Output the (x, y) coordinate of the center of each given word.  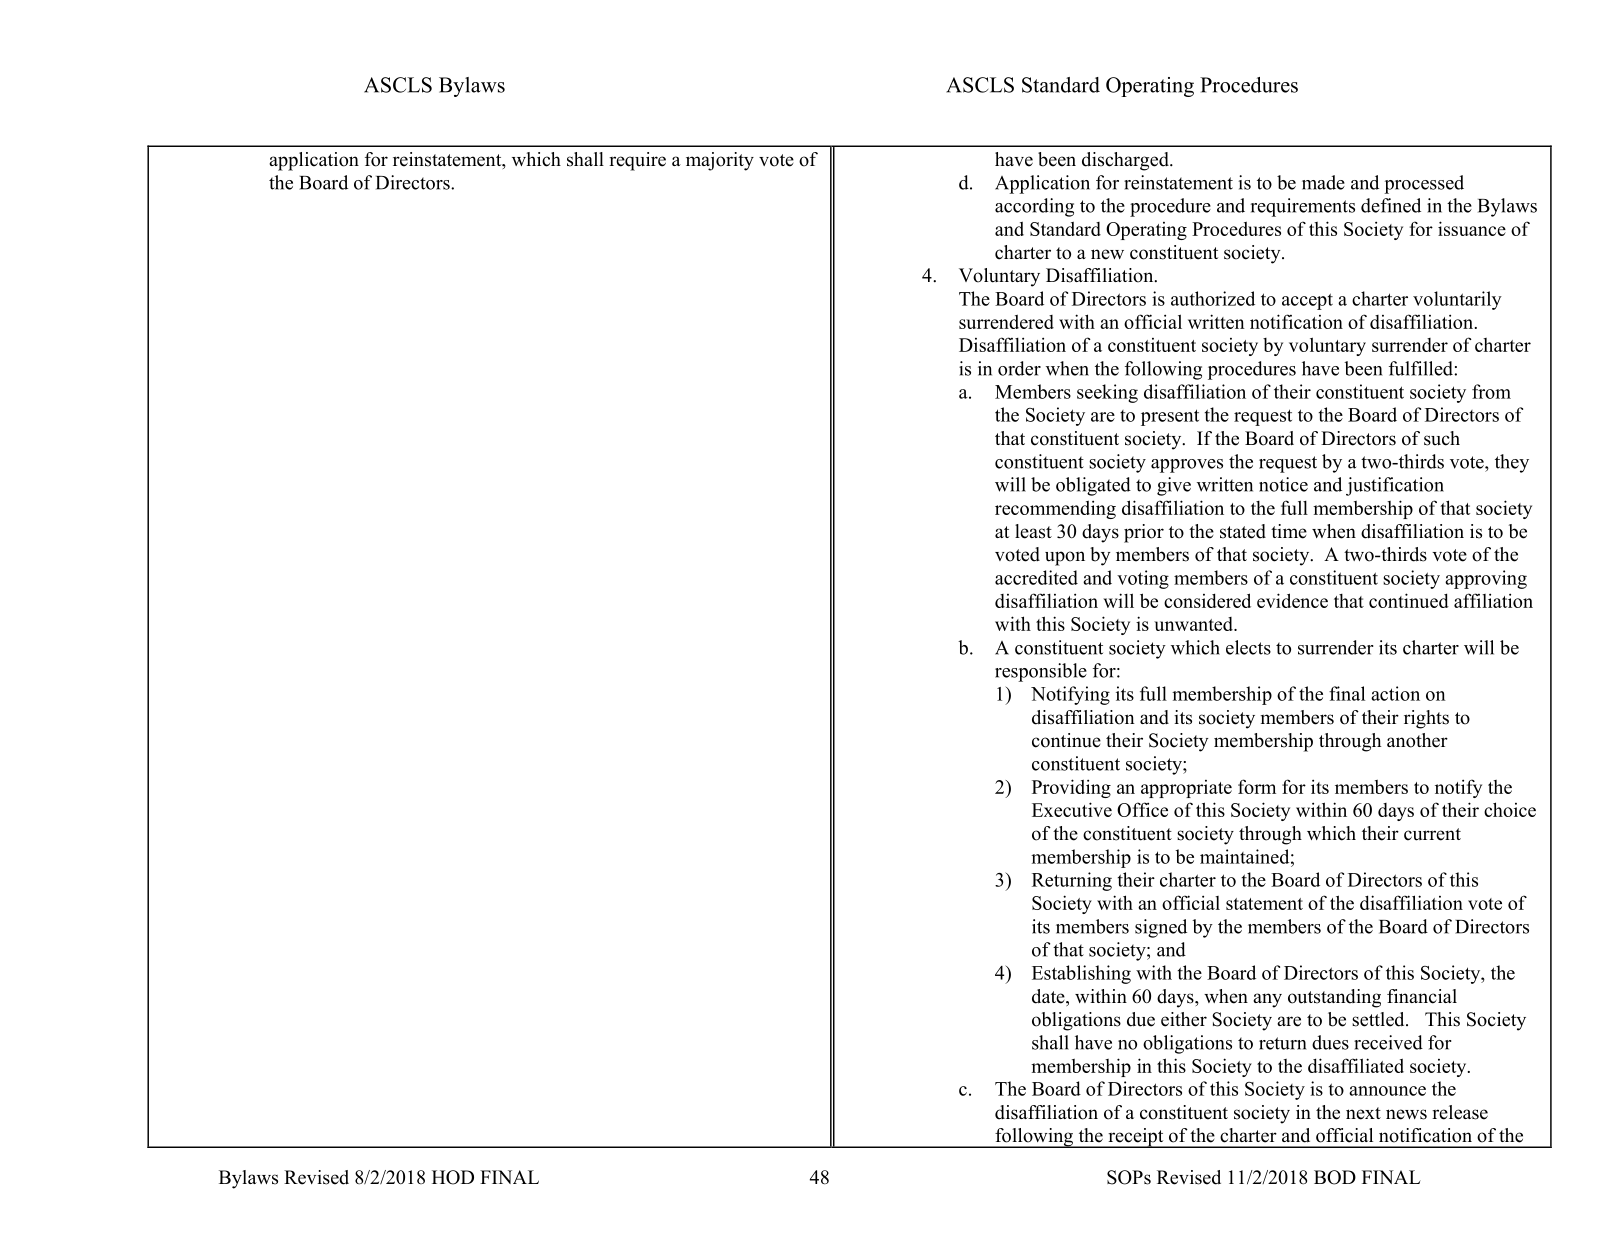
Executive (1072, 809)
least (1033, 531)
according (1034, 207)
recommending (1055, 509)
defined (1391, 205)
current (1432, 834)
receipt (1136, 1138)
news (1406, 1114)
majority (720, 161)
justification (1395, 486)
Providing (1071, 788)
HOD (453, 1177)
